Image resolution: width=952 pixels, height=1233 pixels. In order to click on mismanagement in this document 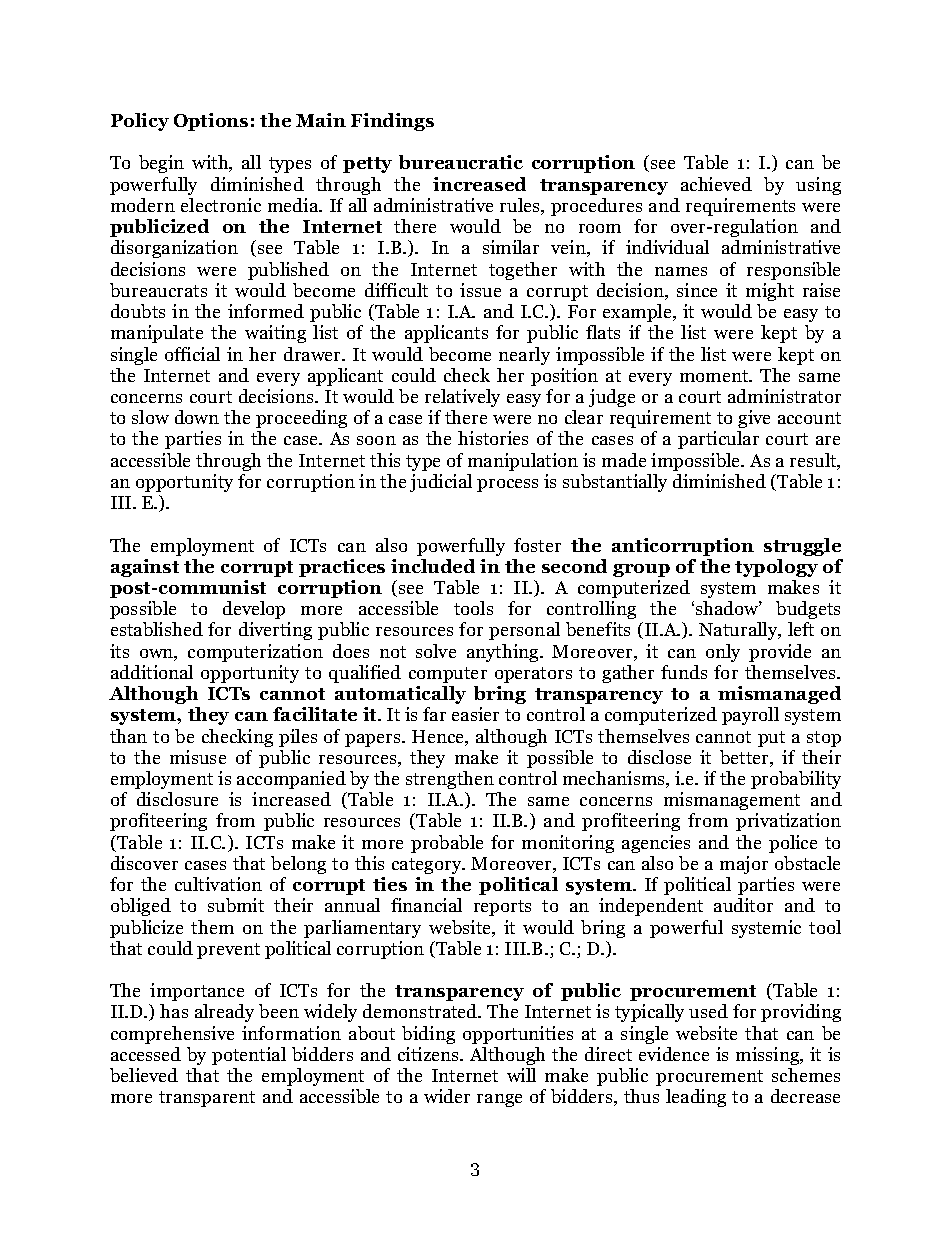, I will do `click(732, 801)`.
